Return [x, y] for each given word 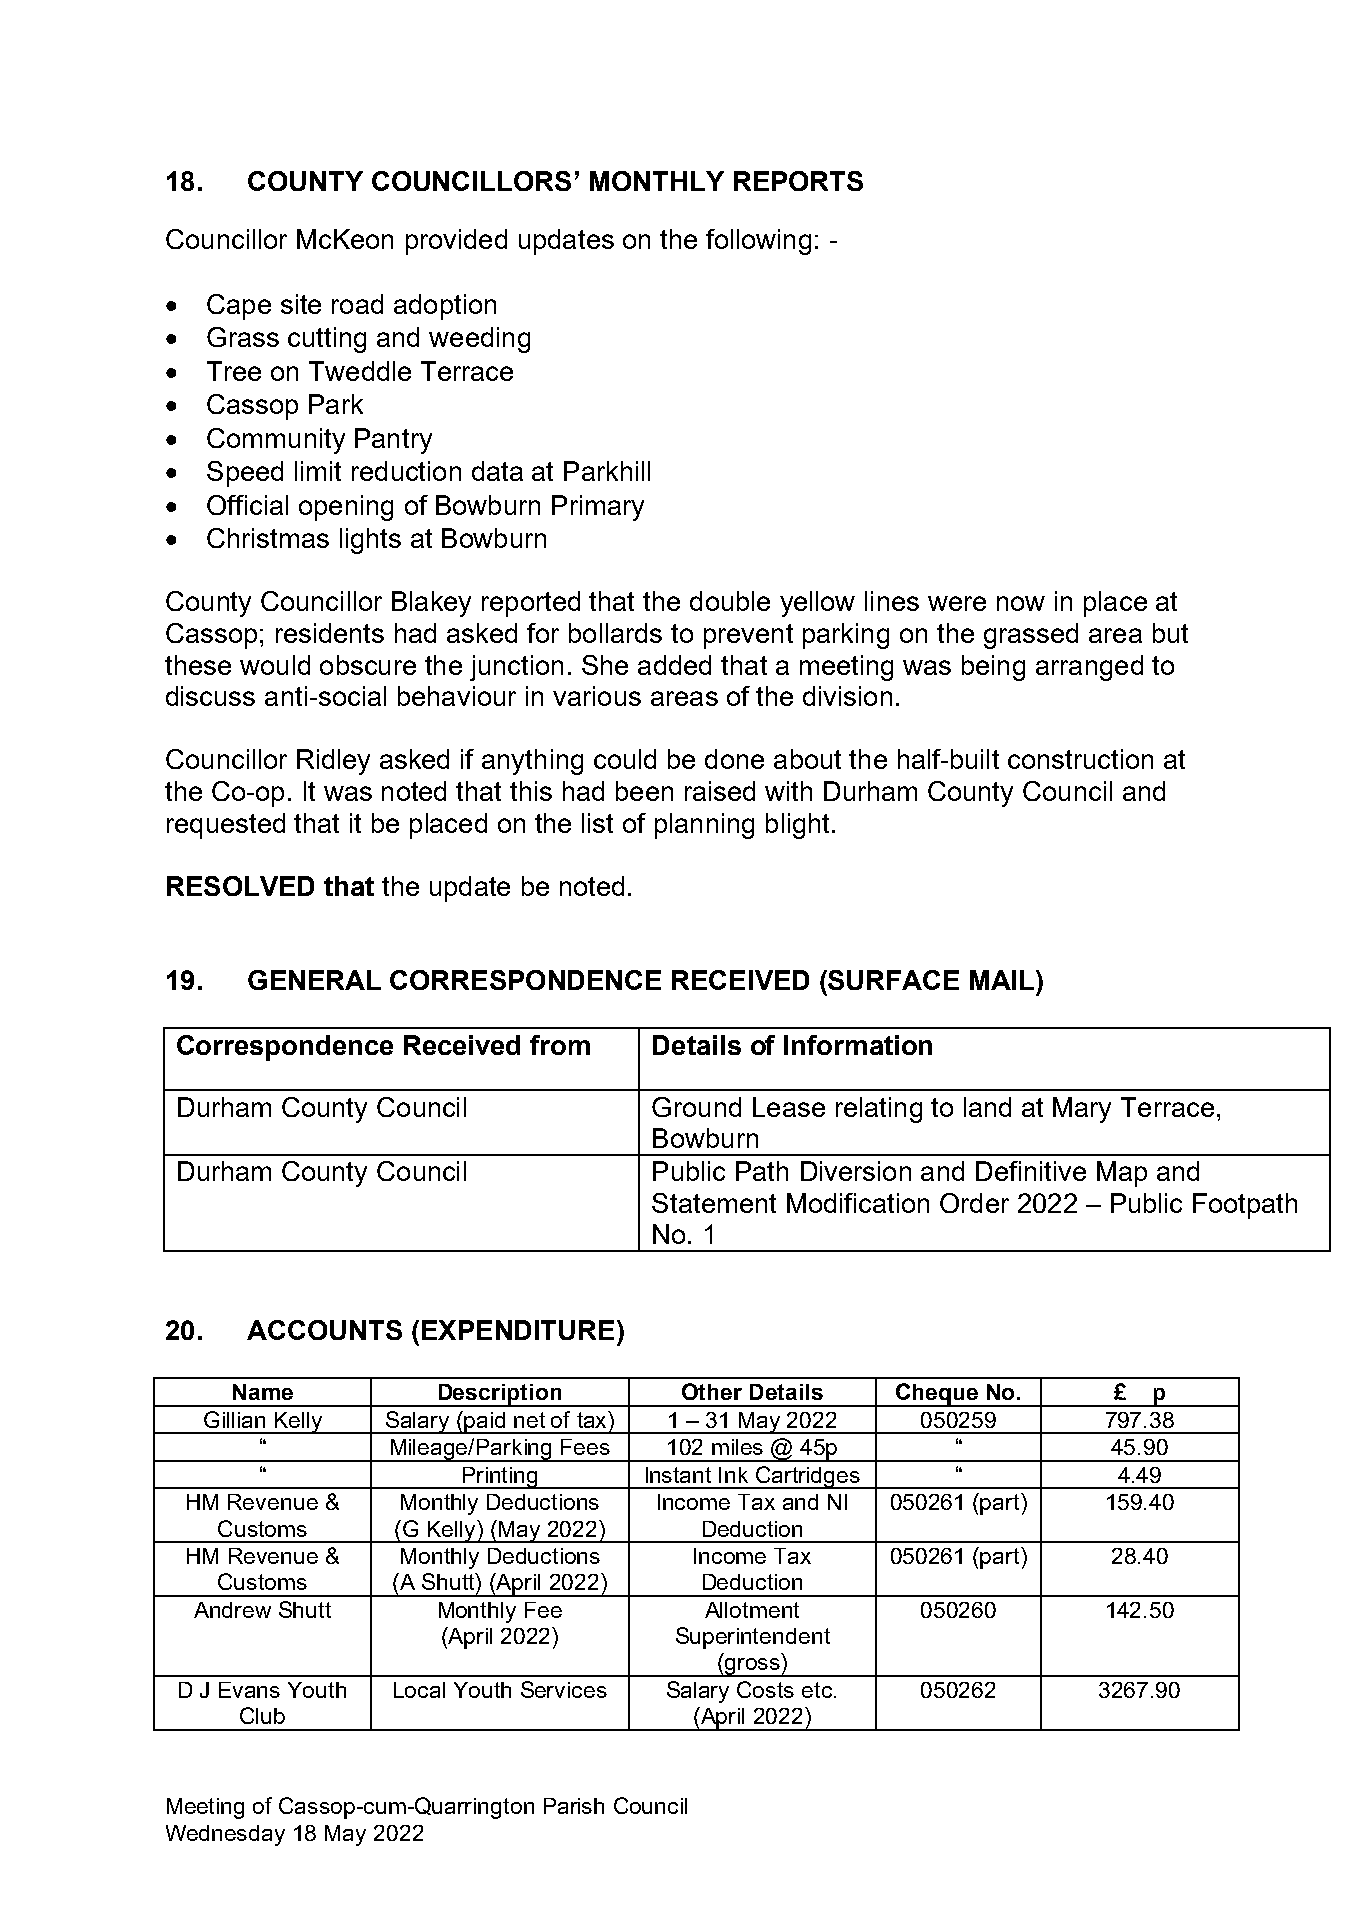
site [301, 304]
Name [263, 1392]
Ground [696, 1107]
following [758, 242]
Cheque [936, 1395]
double [730, 601]
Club [262, 1715]
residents [330, 633]
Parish [574, 1806]
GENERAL [314, 980]
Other [712, 1391]
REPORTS [798, 181]
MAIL [1003, 980]
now [1021, 603]
